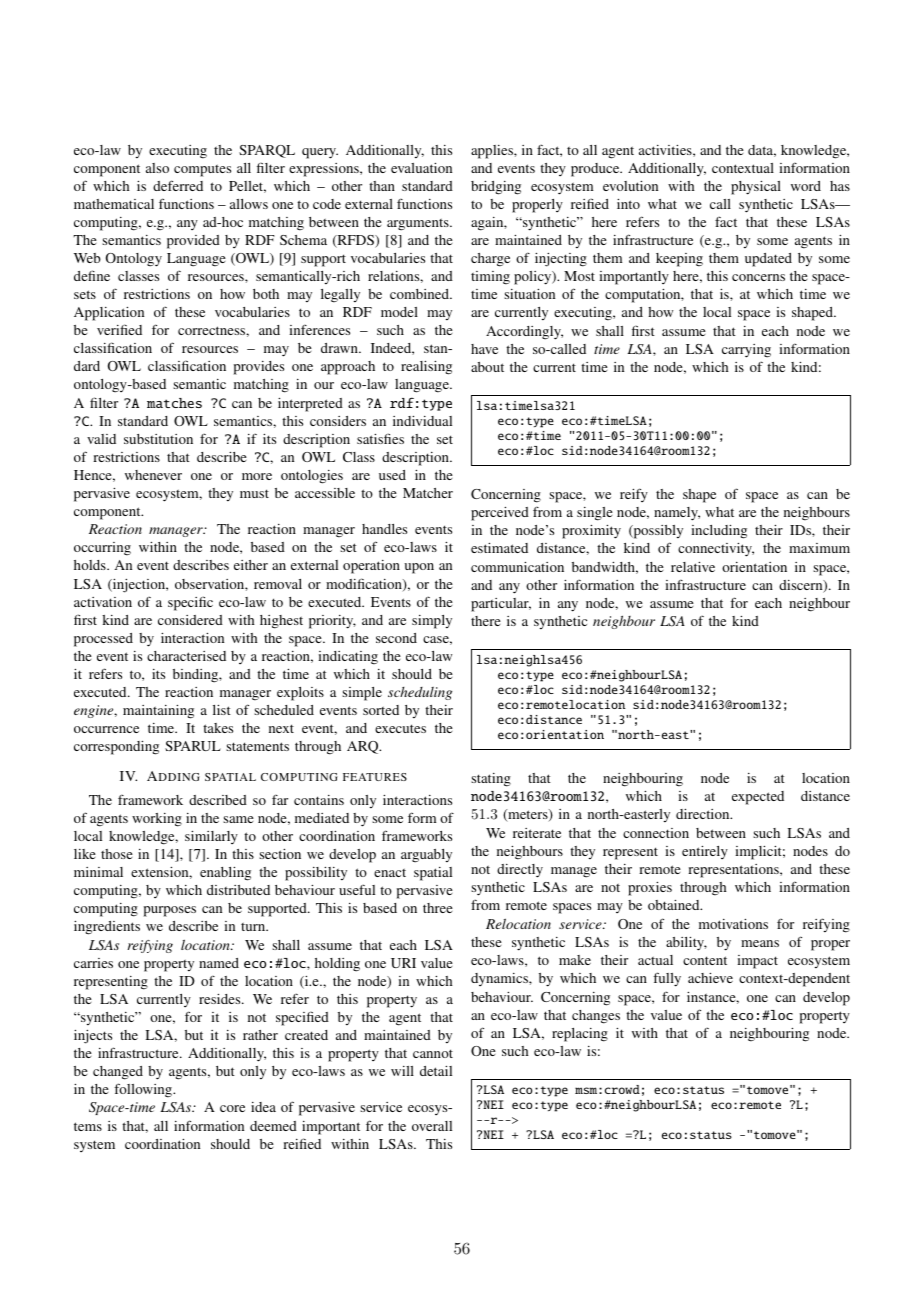 The width and height of the image is (924, 1308). I want to click on deferred, so click(178, 185).
